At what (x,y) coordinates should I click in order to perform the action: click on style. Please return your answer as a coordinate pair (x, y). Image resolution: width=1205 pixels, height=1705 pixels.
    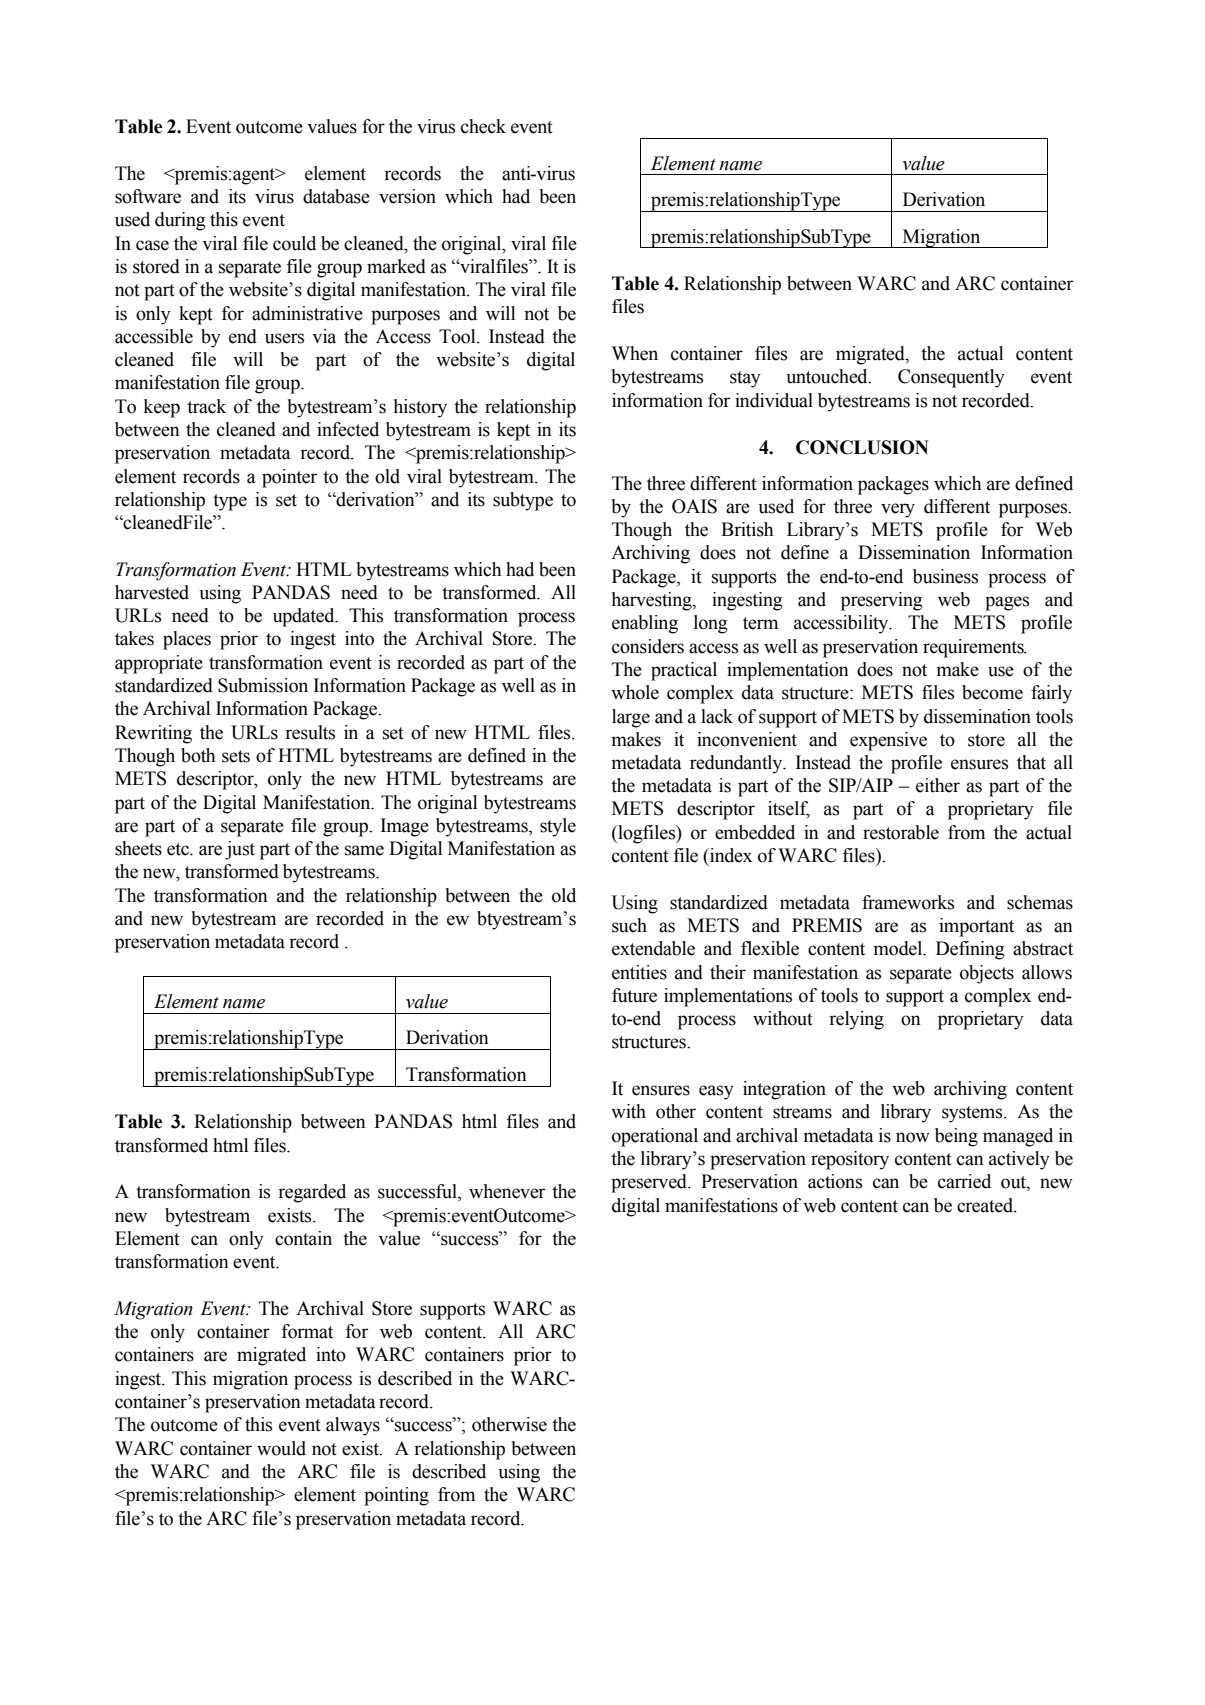
    Looking at the image, I should click on (558, 827).
